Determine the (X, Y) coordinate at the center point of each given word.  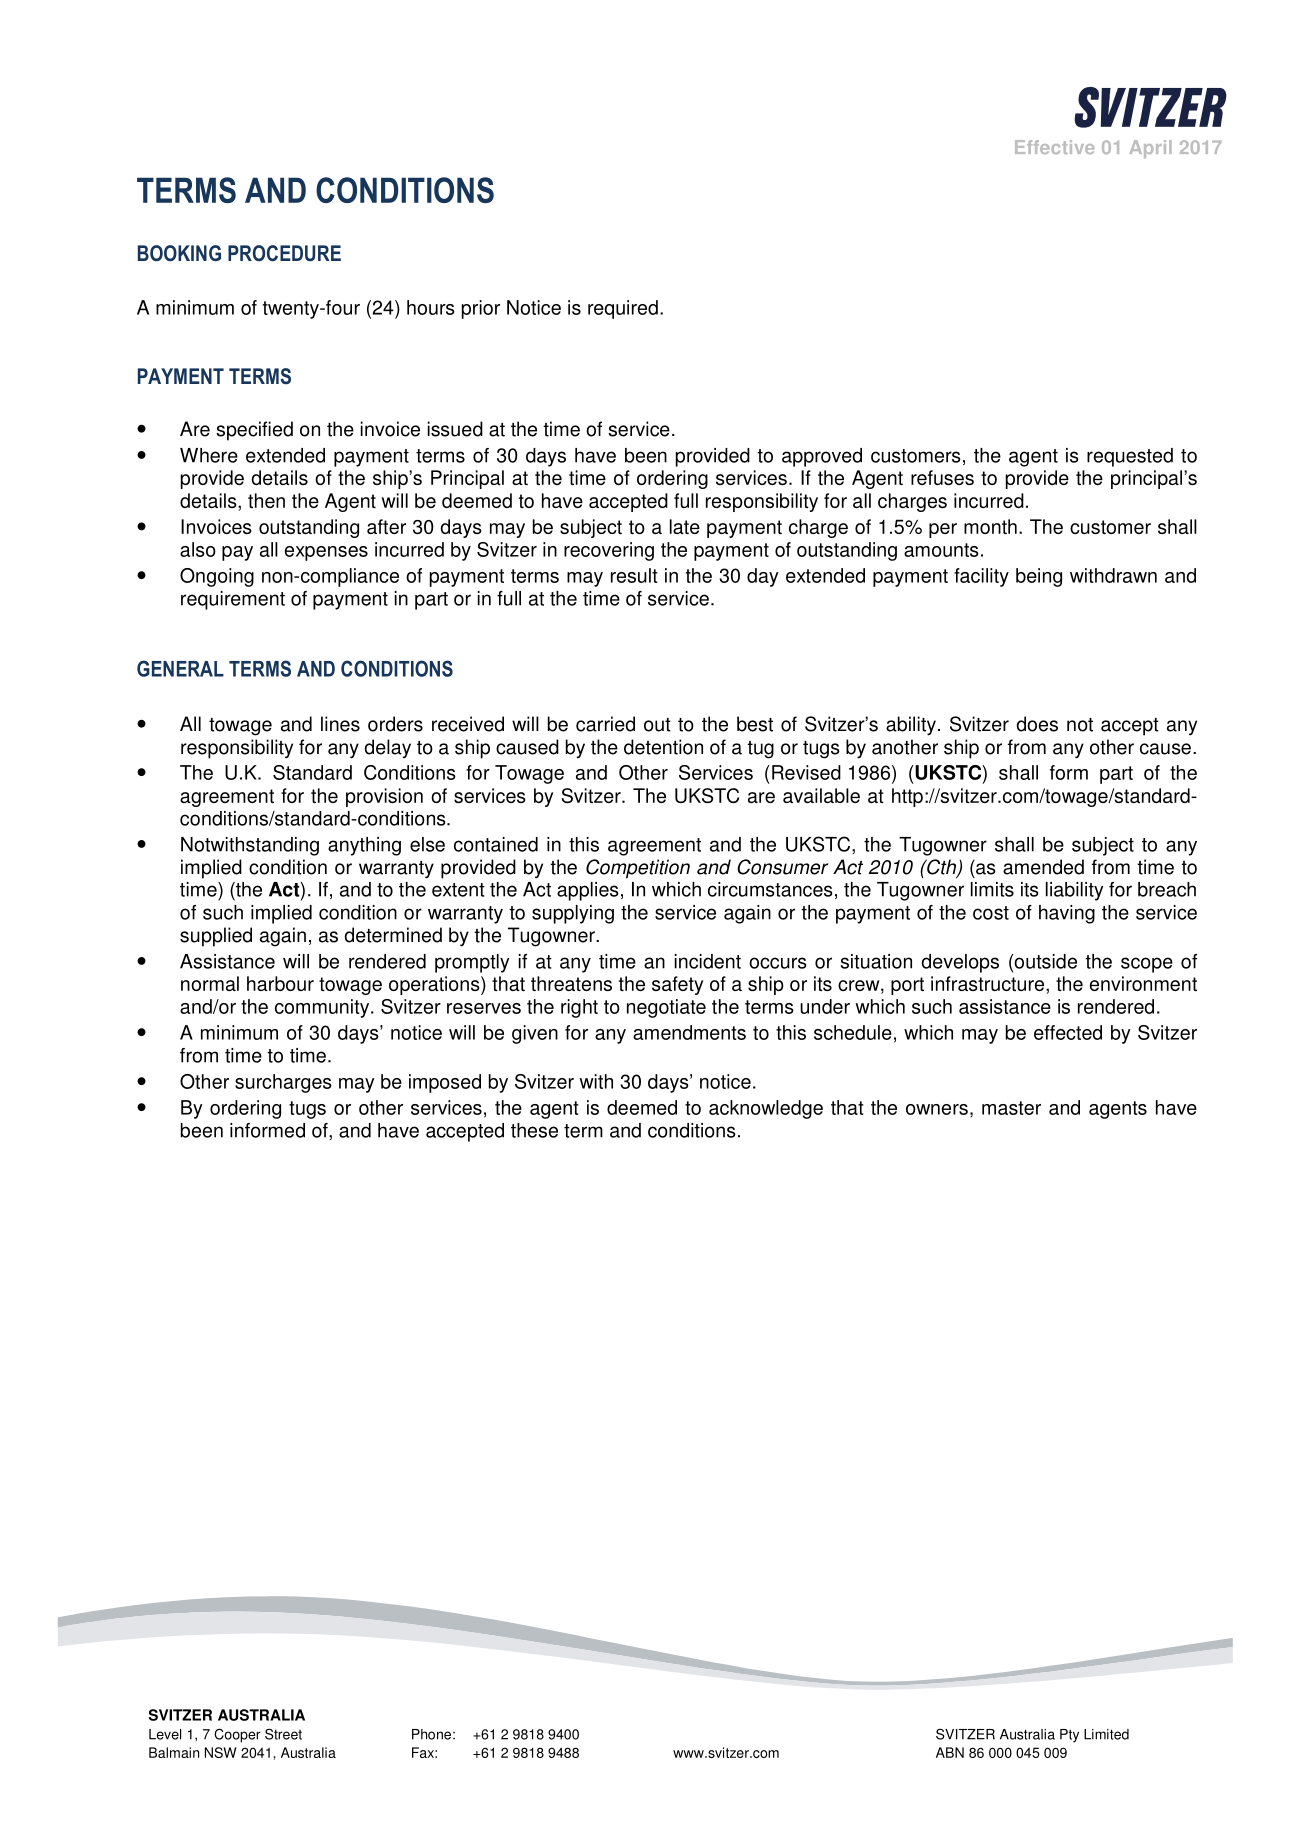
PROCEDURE (284, 253)
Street (283, 1734)
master (1011, 1108)
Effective (1055, 147)
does (1037, 724)
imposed (445, 1083)
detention (663, 747)
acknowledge (766, 1109)
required (623, 309)
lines (340, 724)
